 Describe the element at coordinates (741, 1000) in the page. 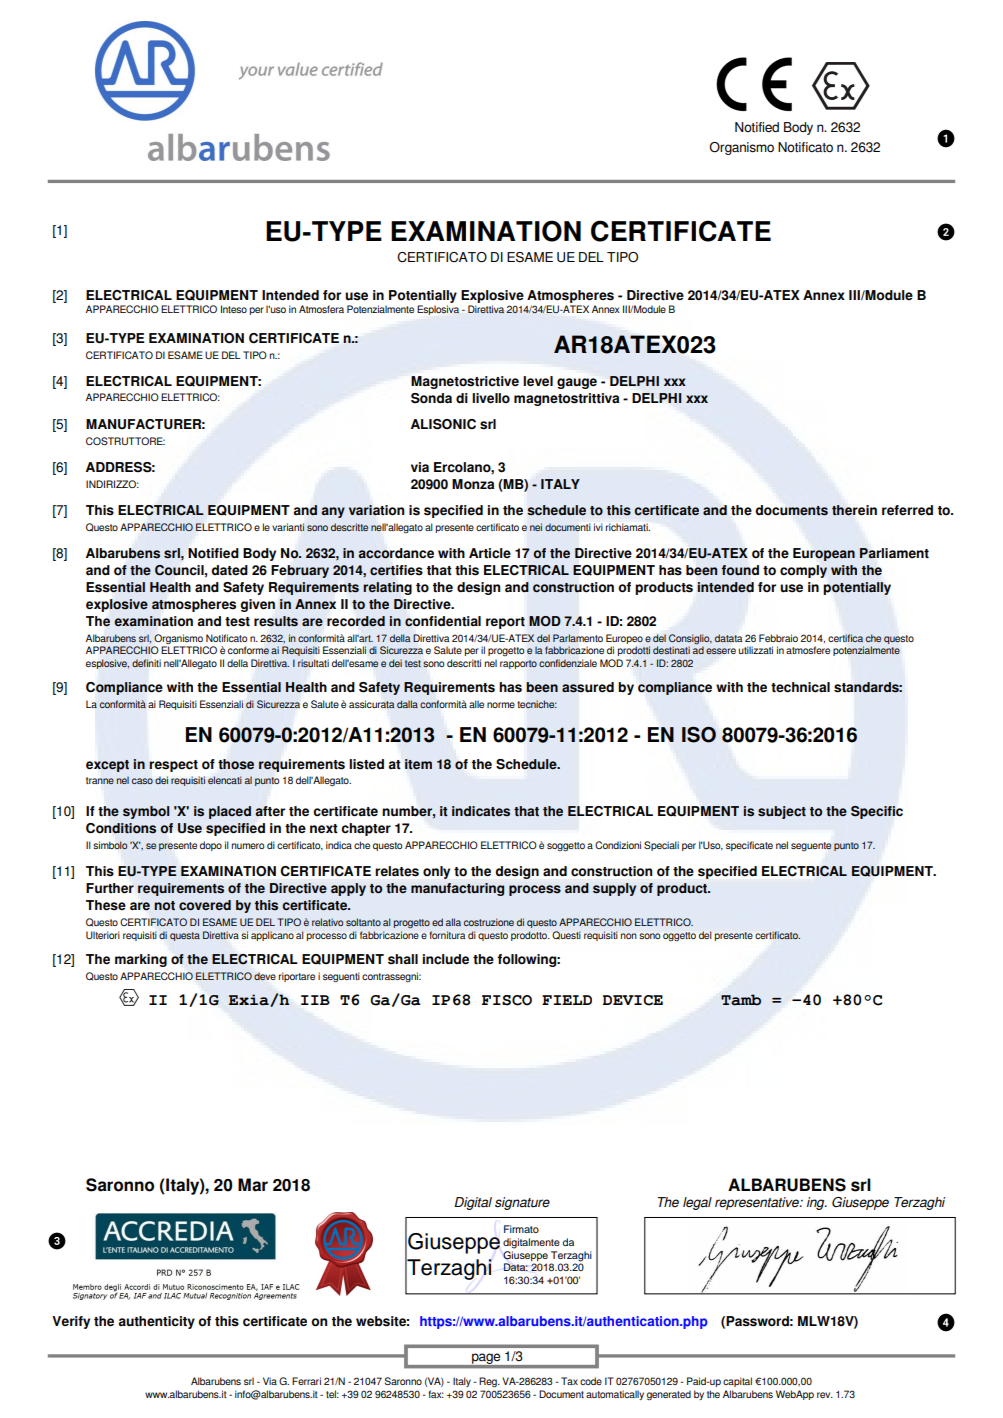

I see `Tamb` at that location.
